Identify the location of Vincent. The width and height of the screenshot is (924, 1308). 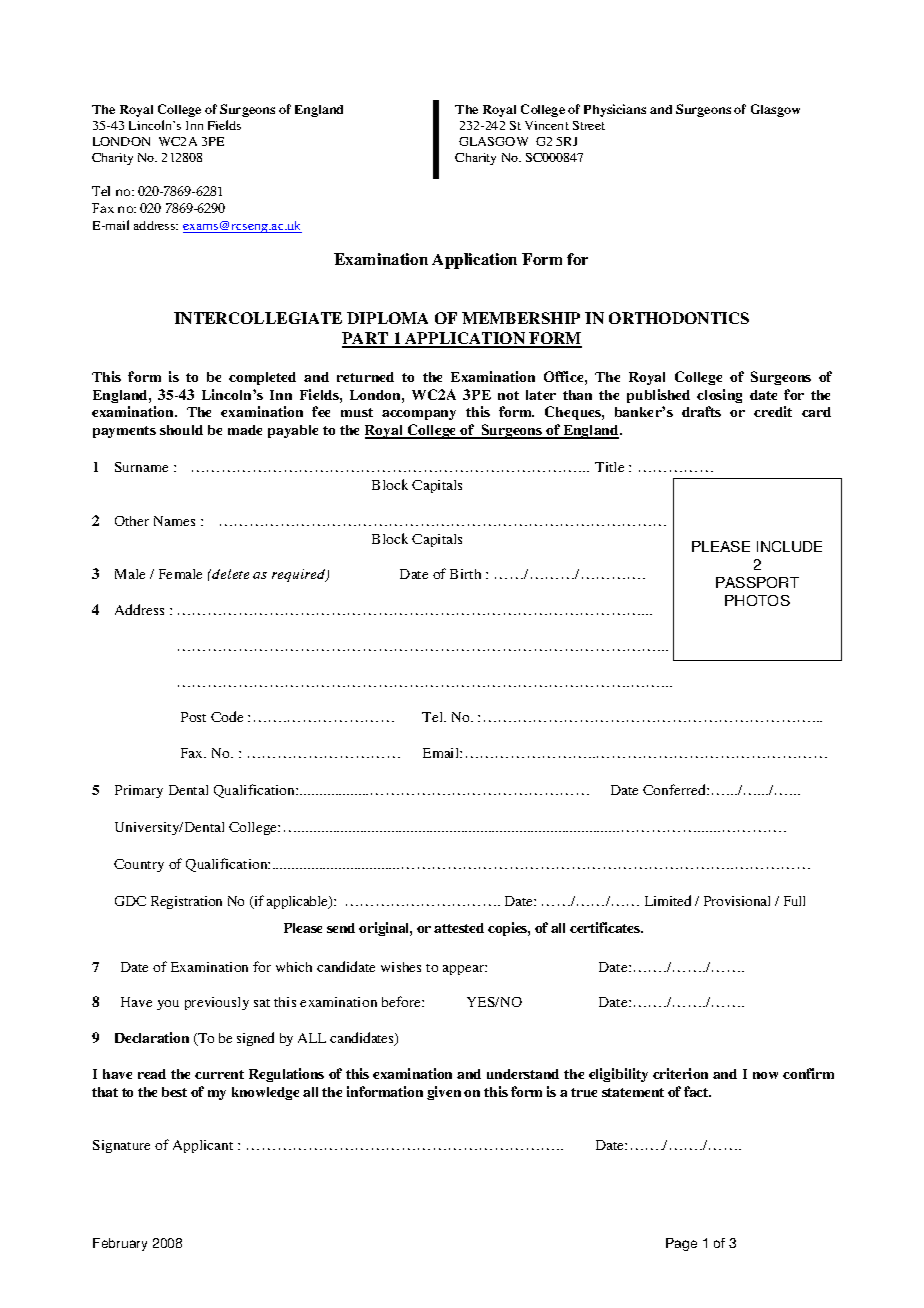
(547, 125).
